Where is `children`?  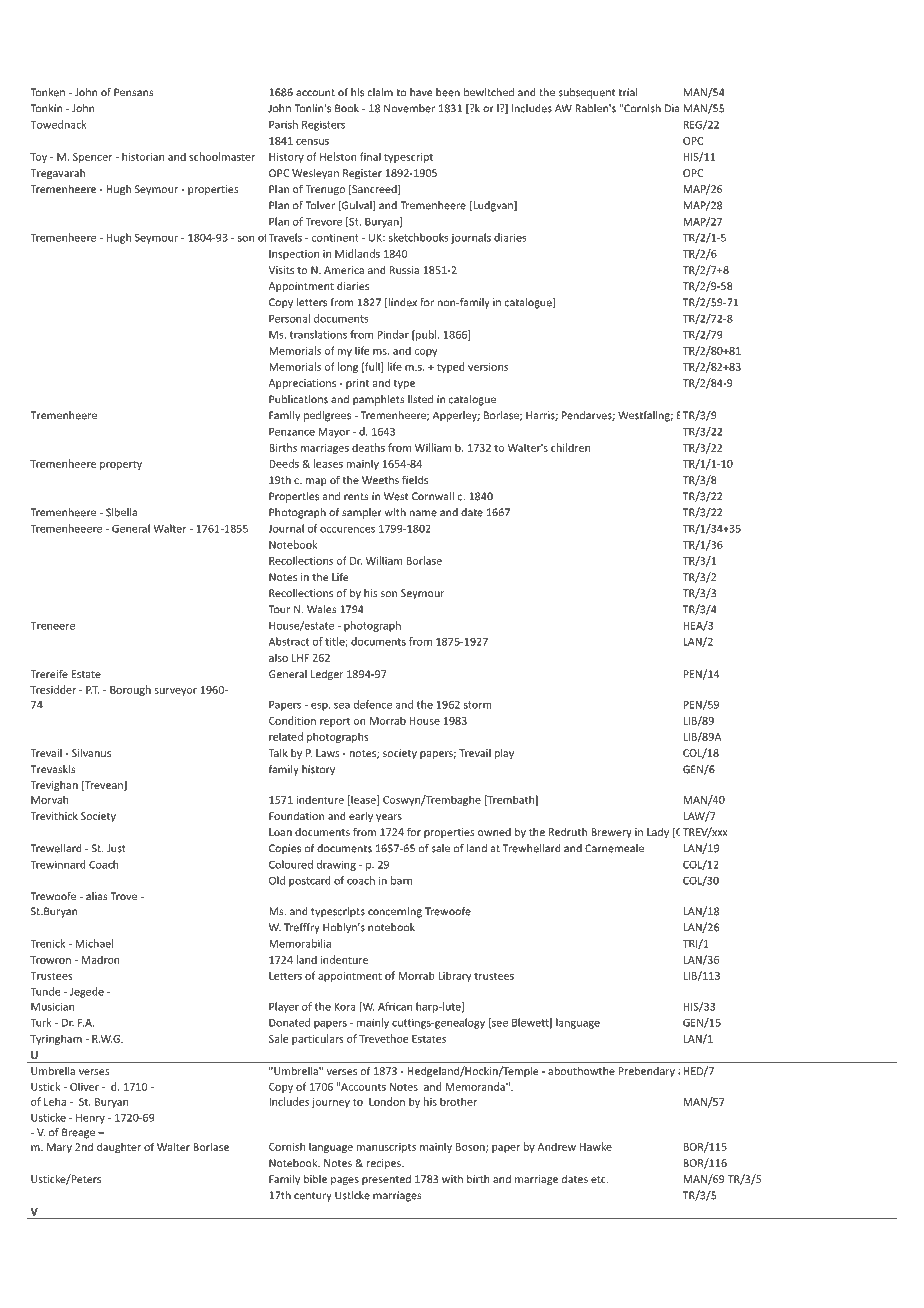
children is located at coordinates (570, 447).
